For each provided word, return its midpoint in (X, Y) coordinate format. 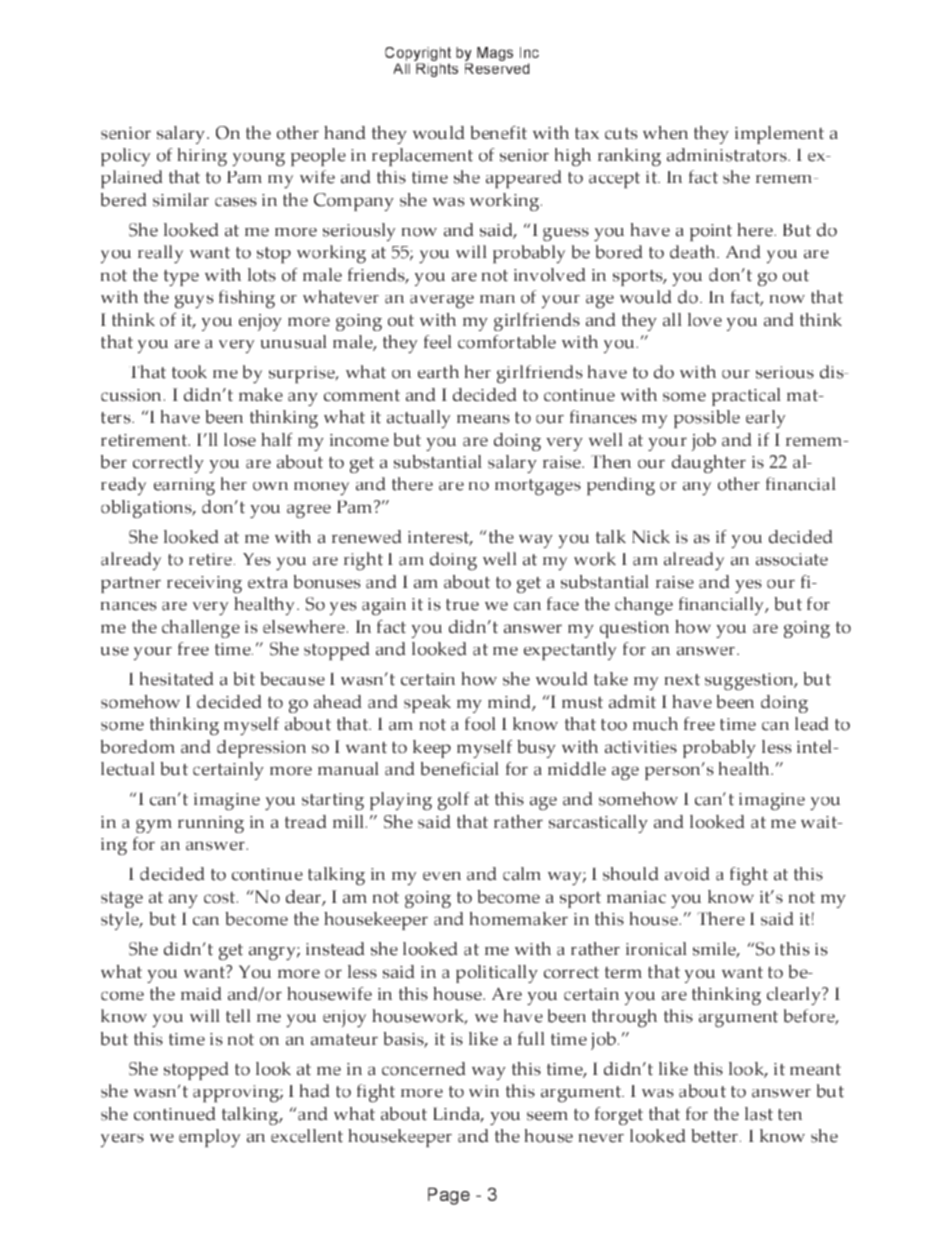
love (705, 319)
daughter (709, 464)
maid (201, 994)
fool (480, 724)
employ (209, 1138)
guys (194, 302)
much (655, 724)
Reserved (497, 68)
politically (497, 974)
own (270, 486)
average (442, 302)
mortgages (538, 487)
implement (779, 135)
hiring (202, 157)
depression (261, 749)
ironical (656, 949)
